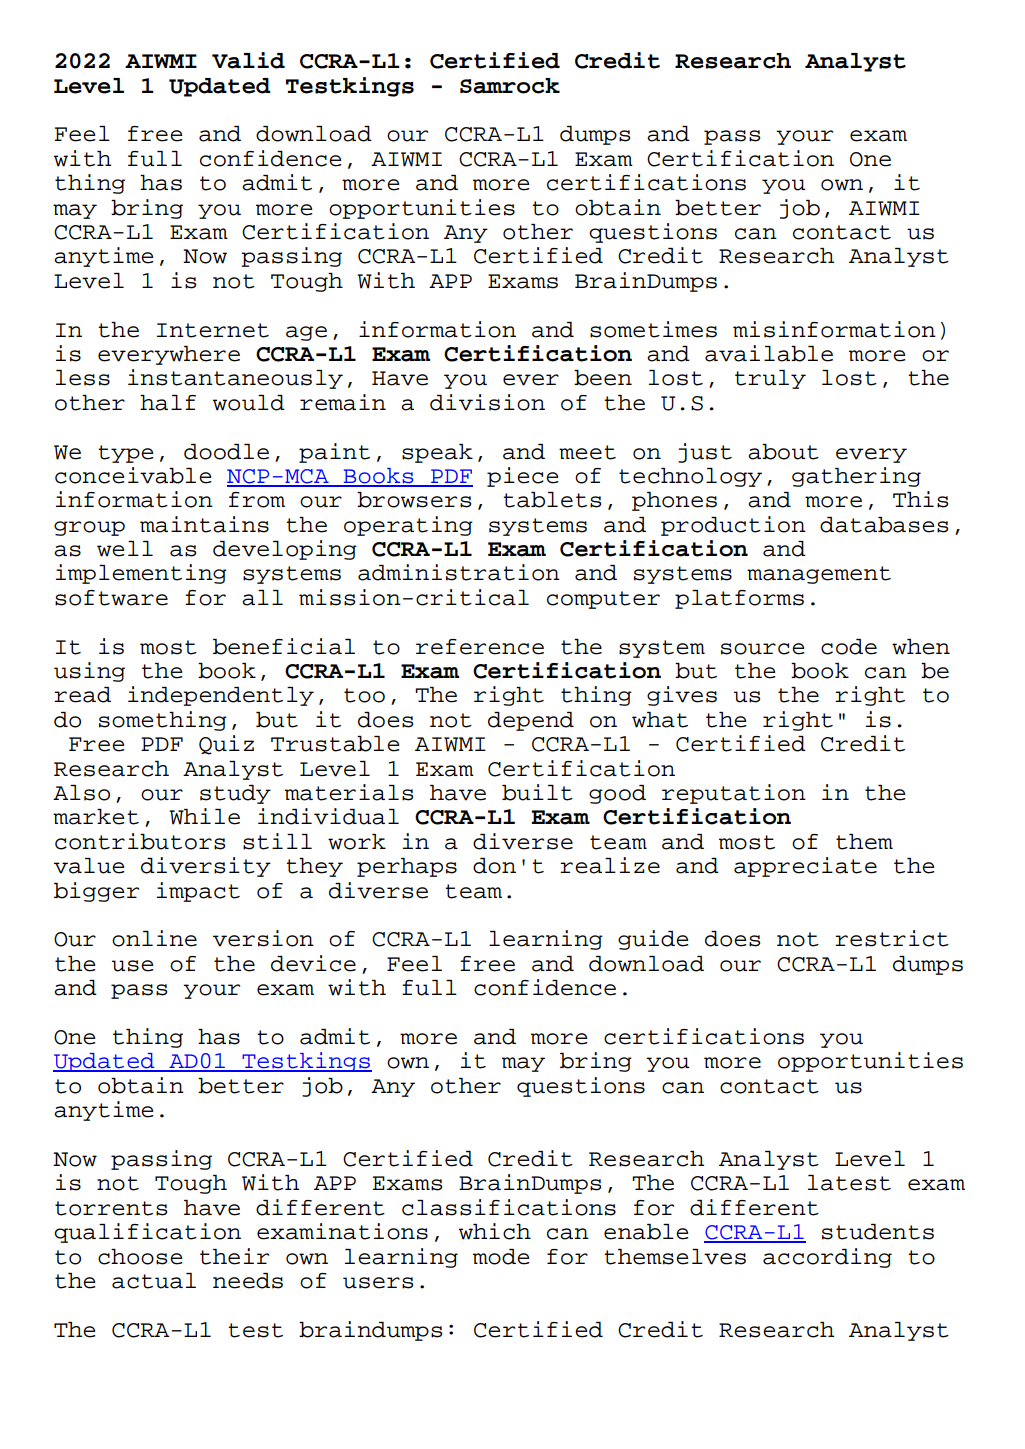 This page has width=1025, height=1449. I want to click on qualification, so click(147, 1233).
